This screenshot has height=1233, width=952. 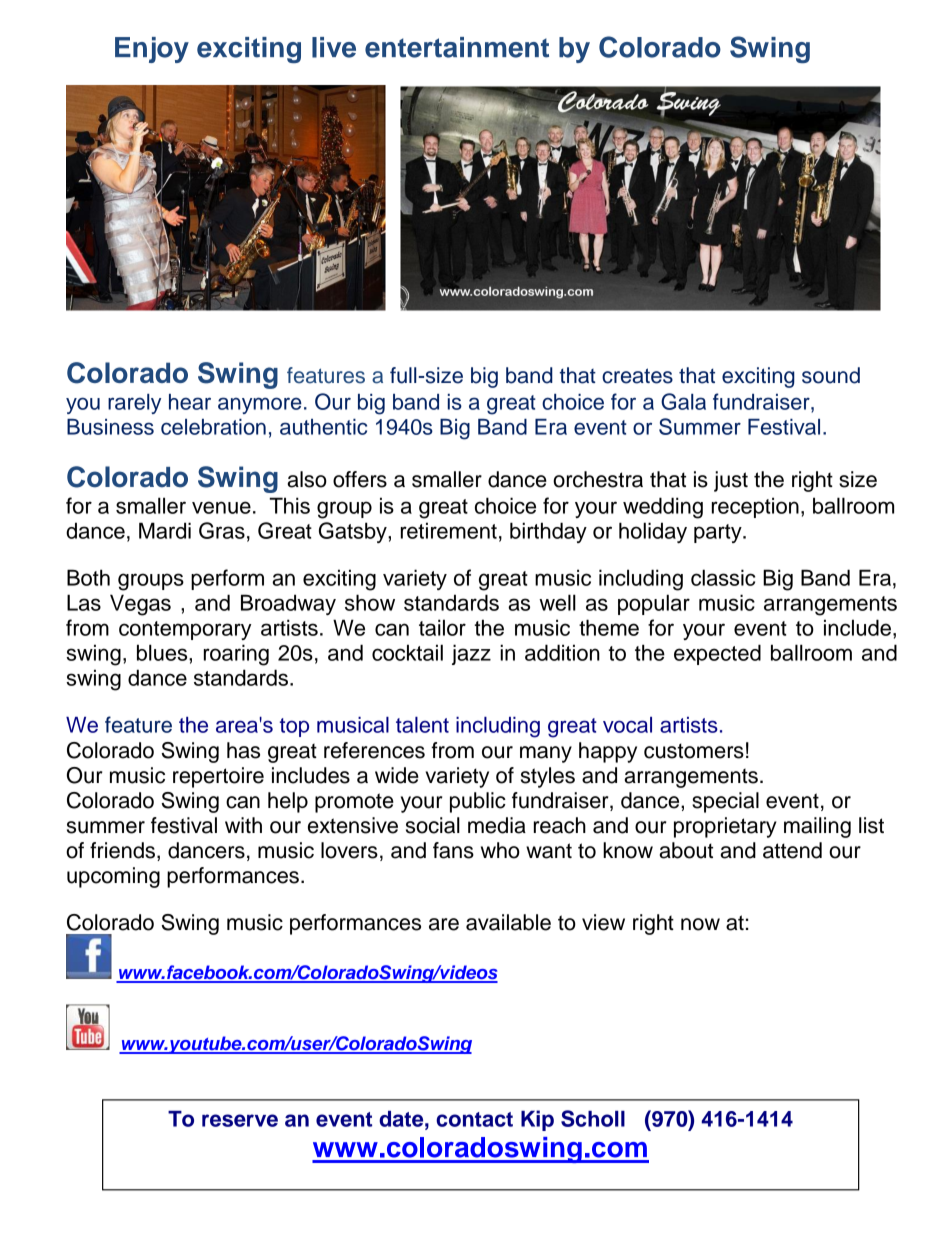 I want to click on contact, so click(x=474, y=1119).
